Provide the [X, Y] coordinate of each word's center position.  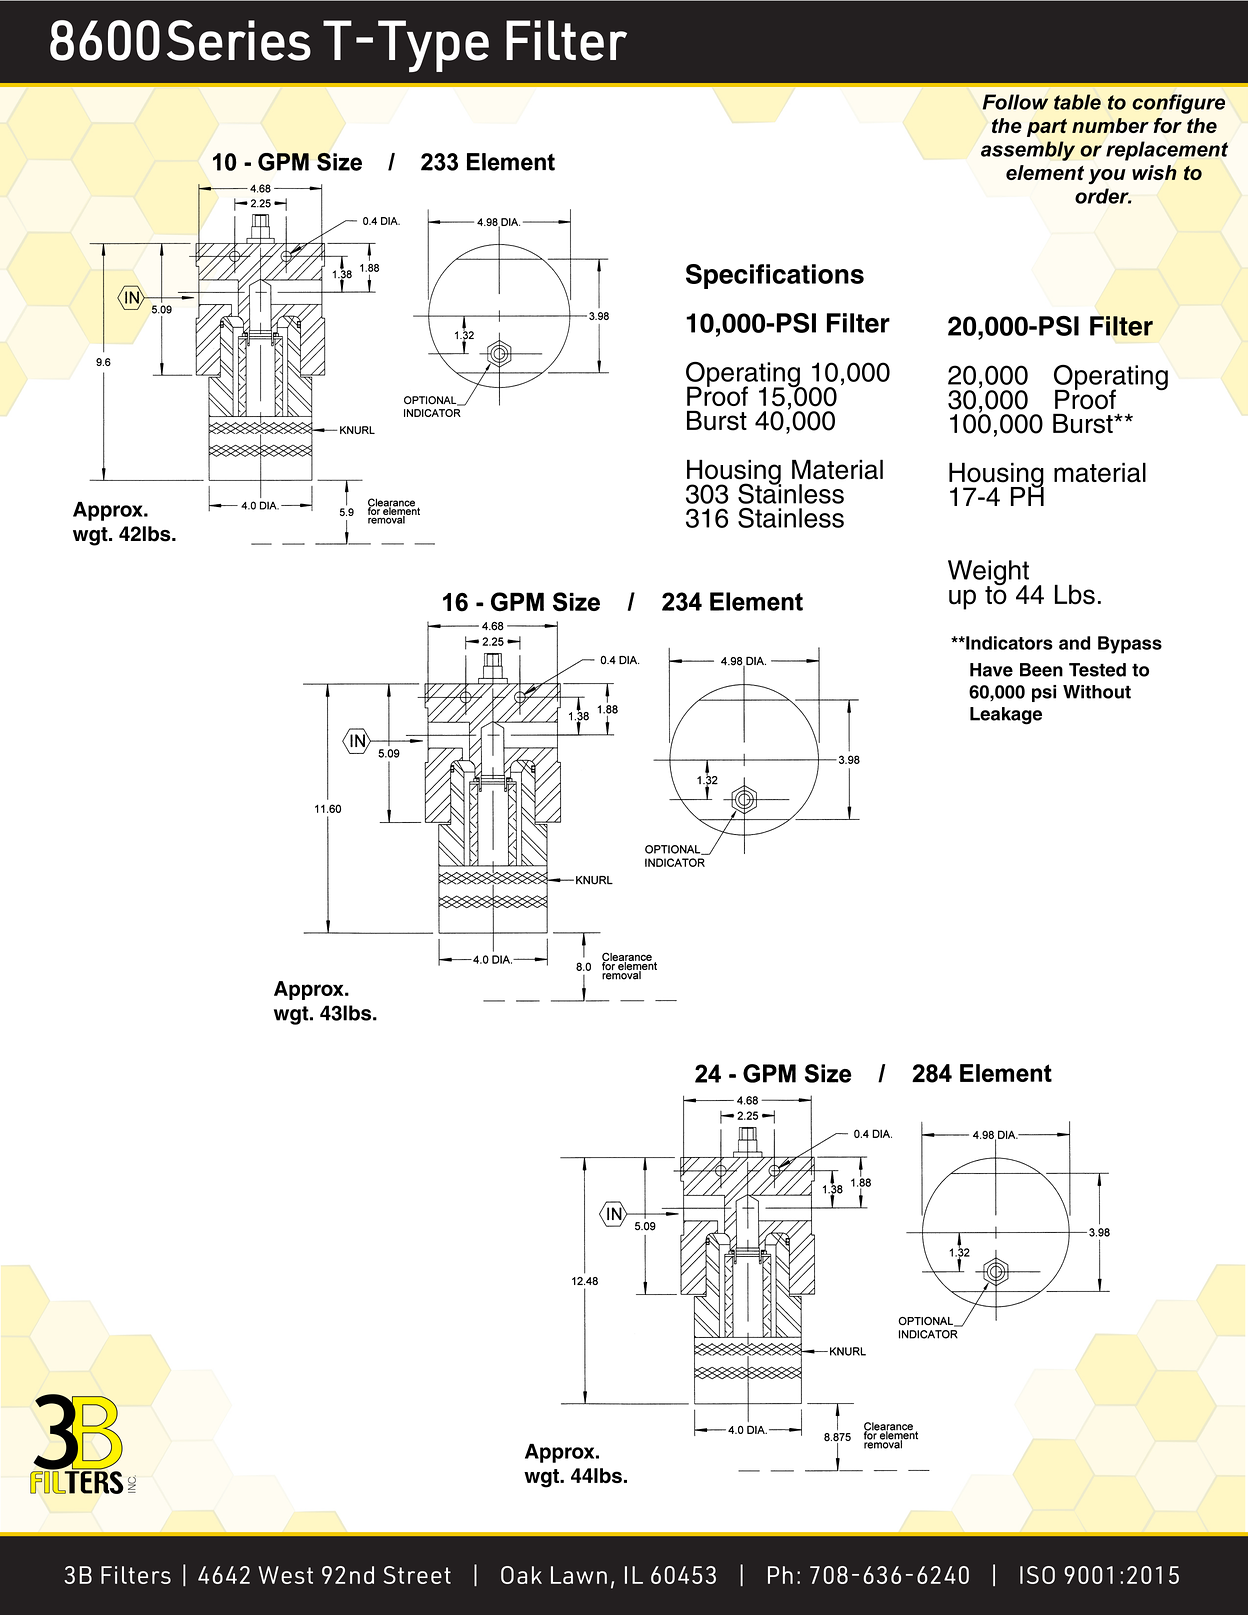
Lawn [579, 1575]
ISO [1037, 1575]
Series [239, 40]
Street [417, 1575]
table [1077, 102]
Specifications [775, 276]
